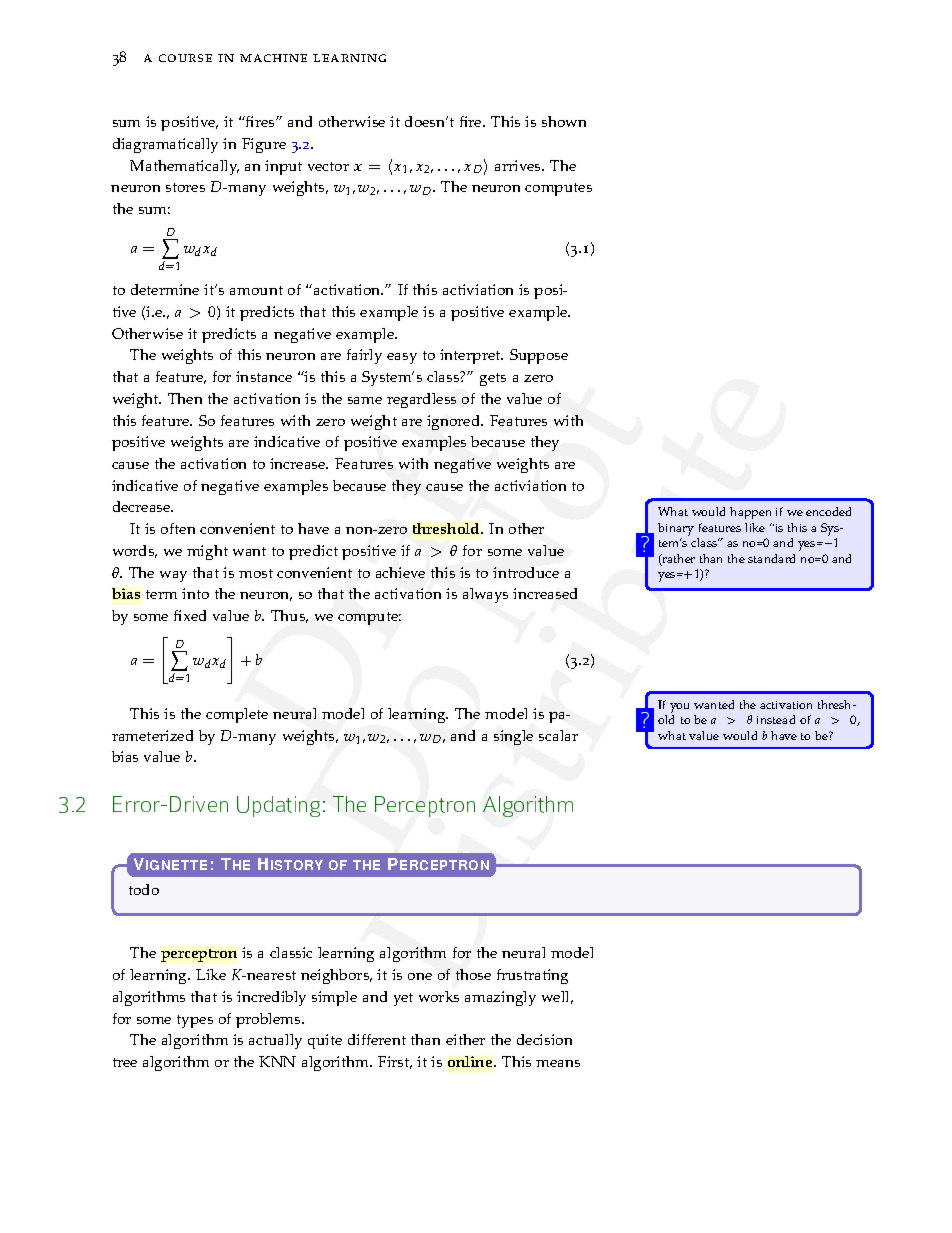  Describe the element at coordinates (519, 165) in the image. I see `arrives` at that location.
